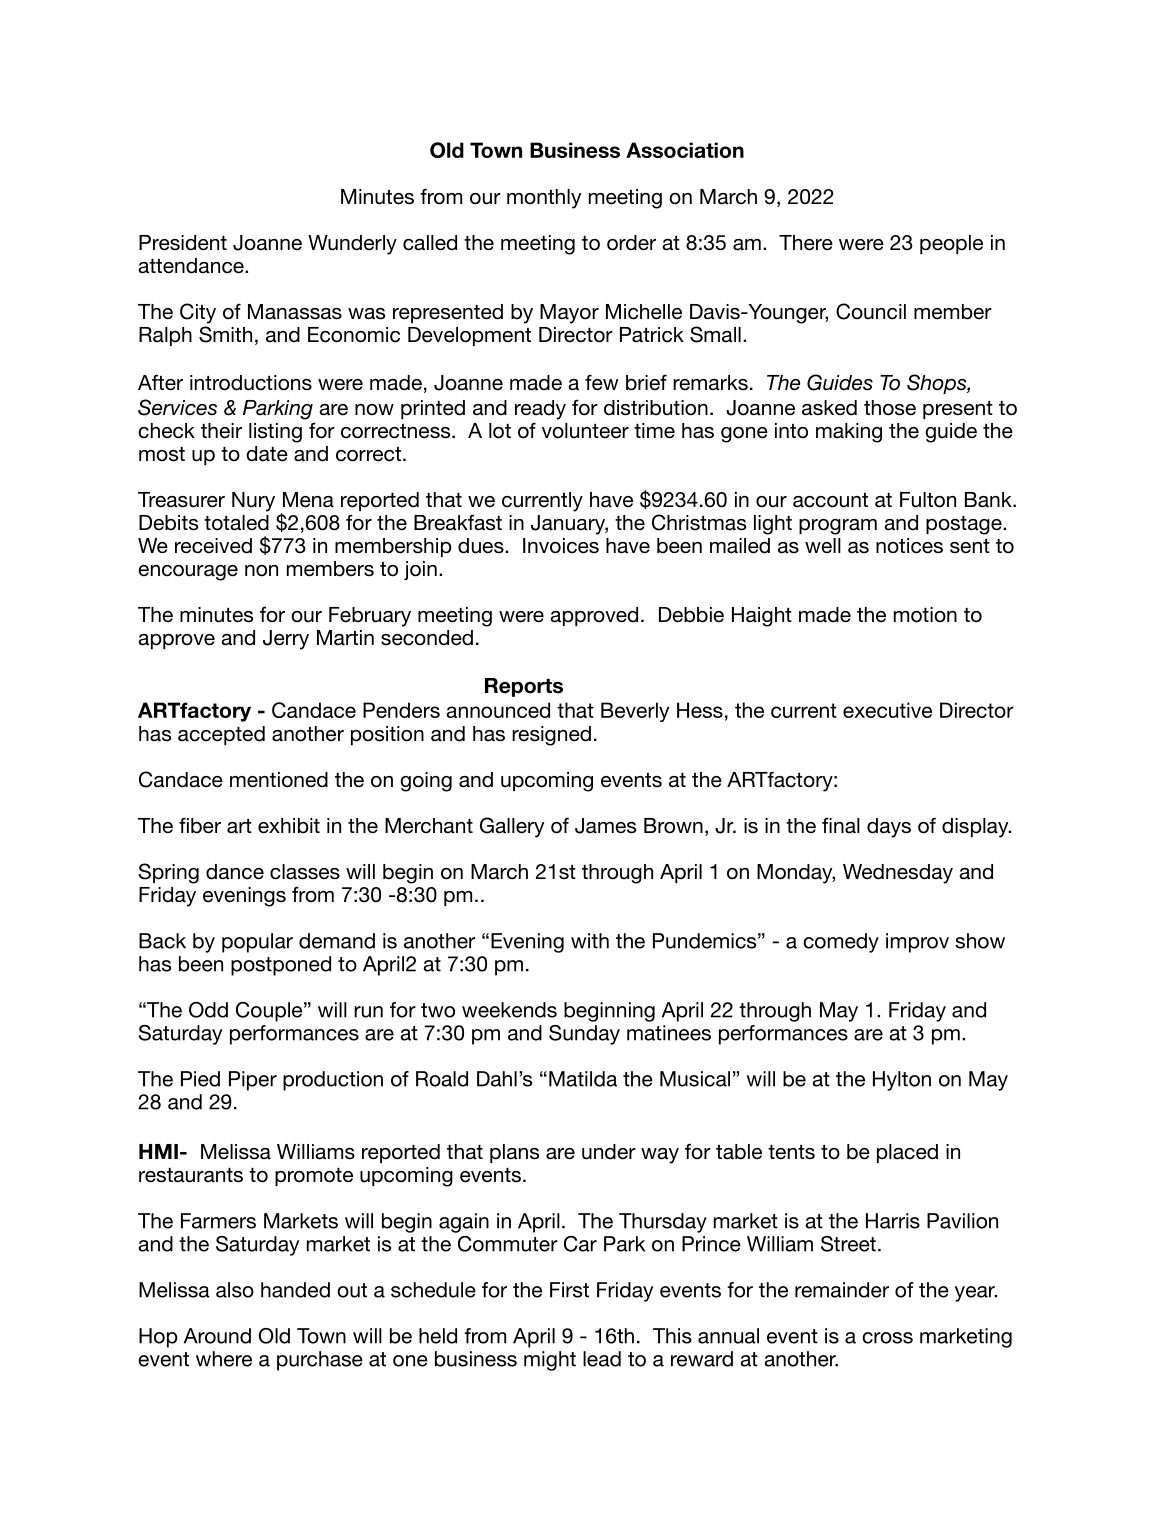 This screenshot has height=1519, width=1174. I want to click on people, so click(951, 244).
